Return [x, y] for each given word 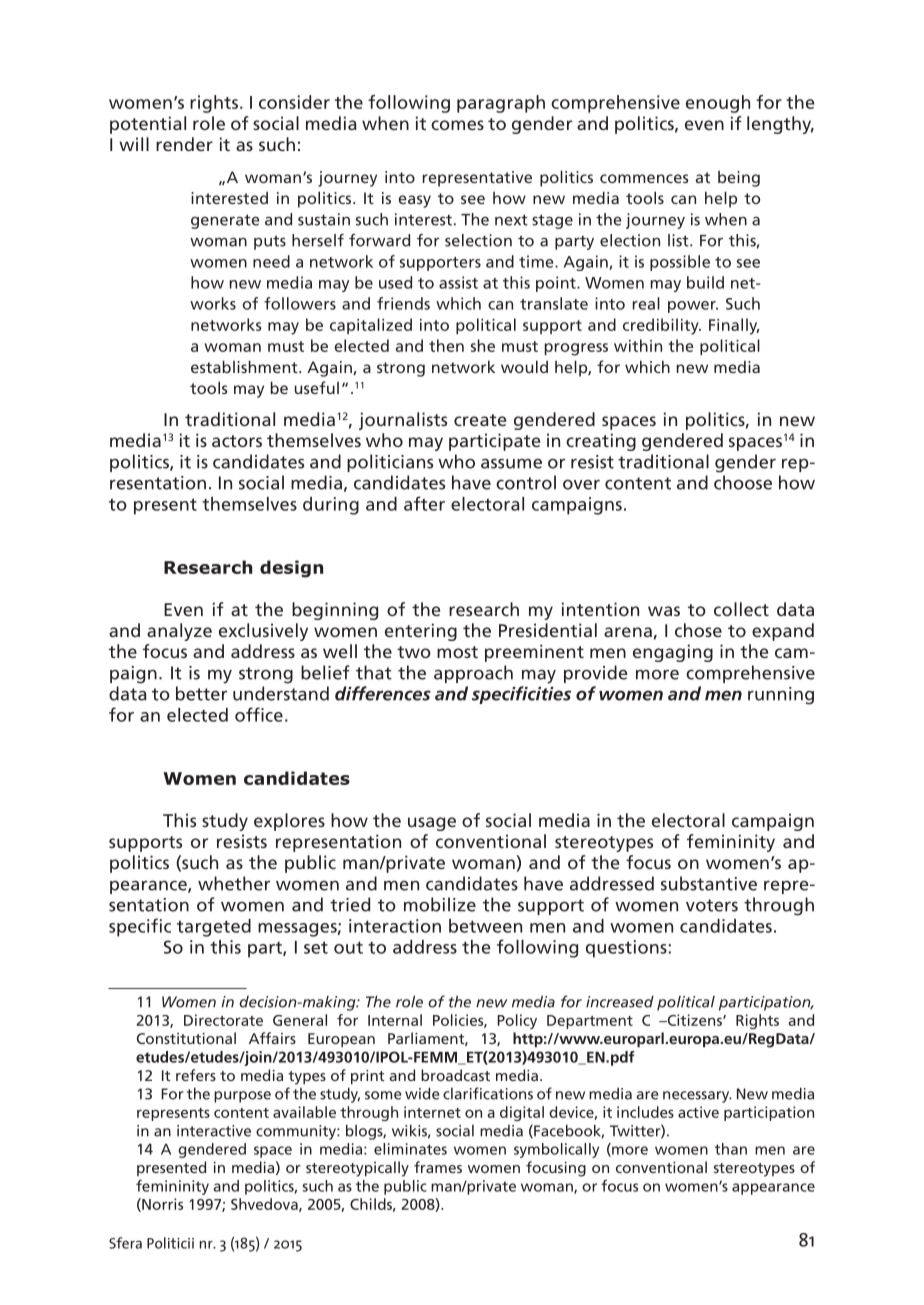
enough [718, 104]
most [457, 652]
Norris [161, 1205]
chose [698, 630]
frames [438, 1167]
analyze [179, 632]
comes [457, 125]
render [184, 144]
